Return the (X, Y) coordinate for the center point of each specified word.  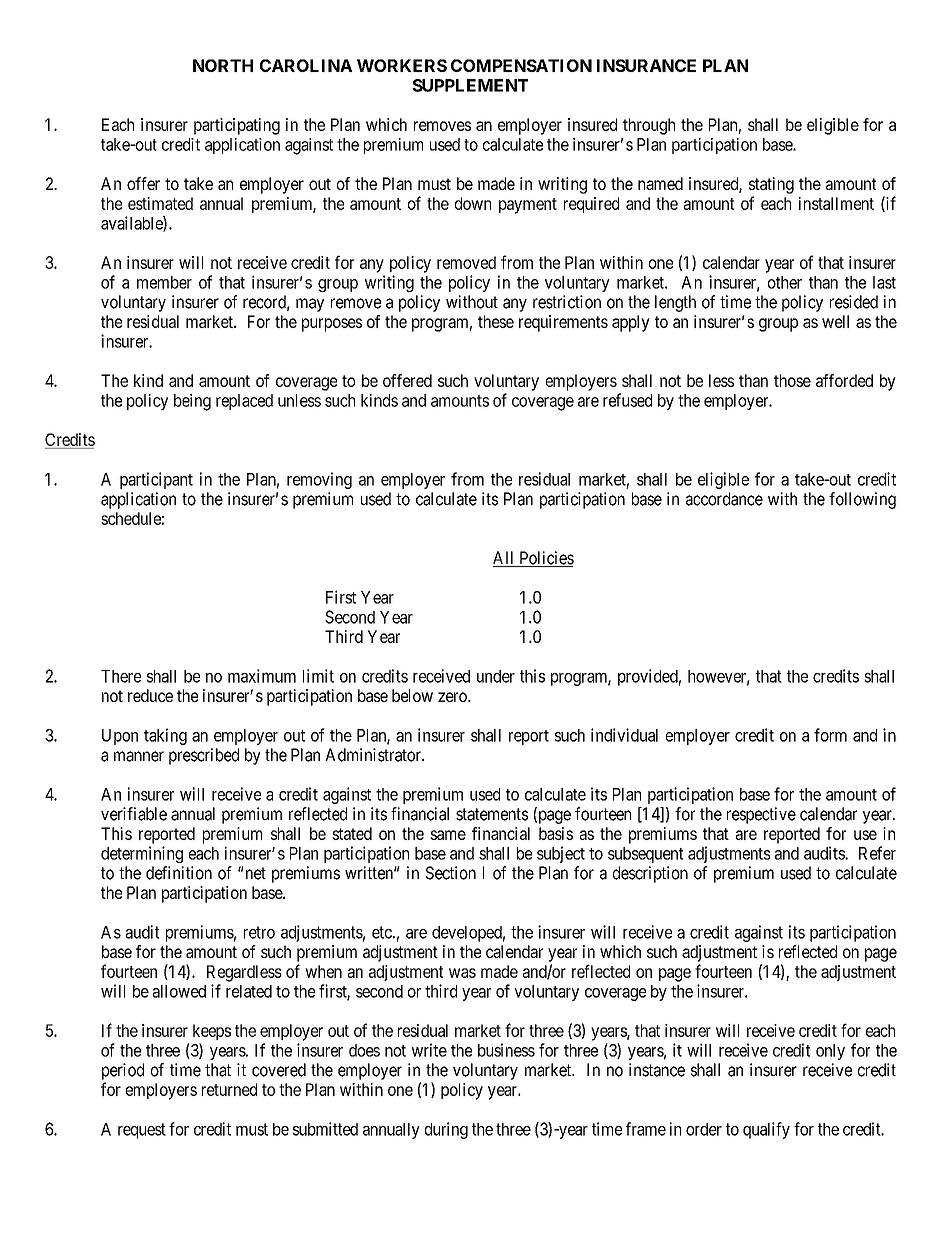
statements (492, 814)
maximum (262, 676)
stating (771, 185)
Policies (545, 559)
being (192, 402)
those (792, 380)
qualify (766, 1130)
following (862, 500)
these (496, 321)
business (506, 1050)
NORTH (223, 65)
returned (229, 1089)
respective (761, 815)
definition (179, 873)
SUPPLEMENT (470, 85)
